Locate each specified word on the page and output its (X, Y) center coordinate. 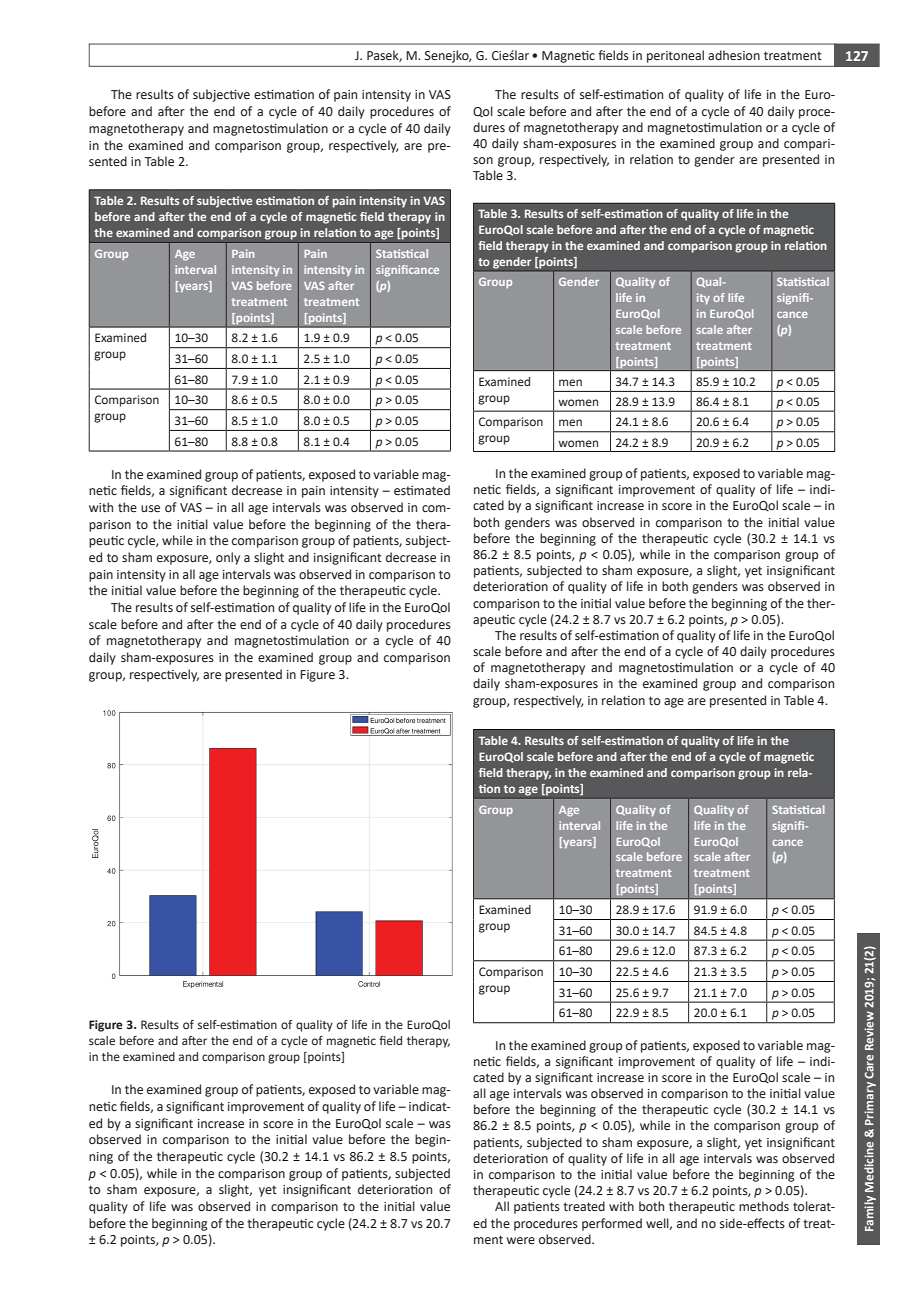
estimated (422, 490)
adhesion (734, 55)
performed (612, 1224)
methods (764, 1206)
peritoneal (675, 56)
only (228, 558)
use (150, 509)
